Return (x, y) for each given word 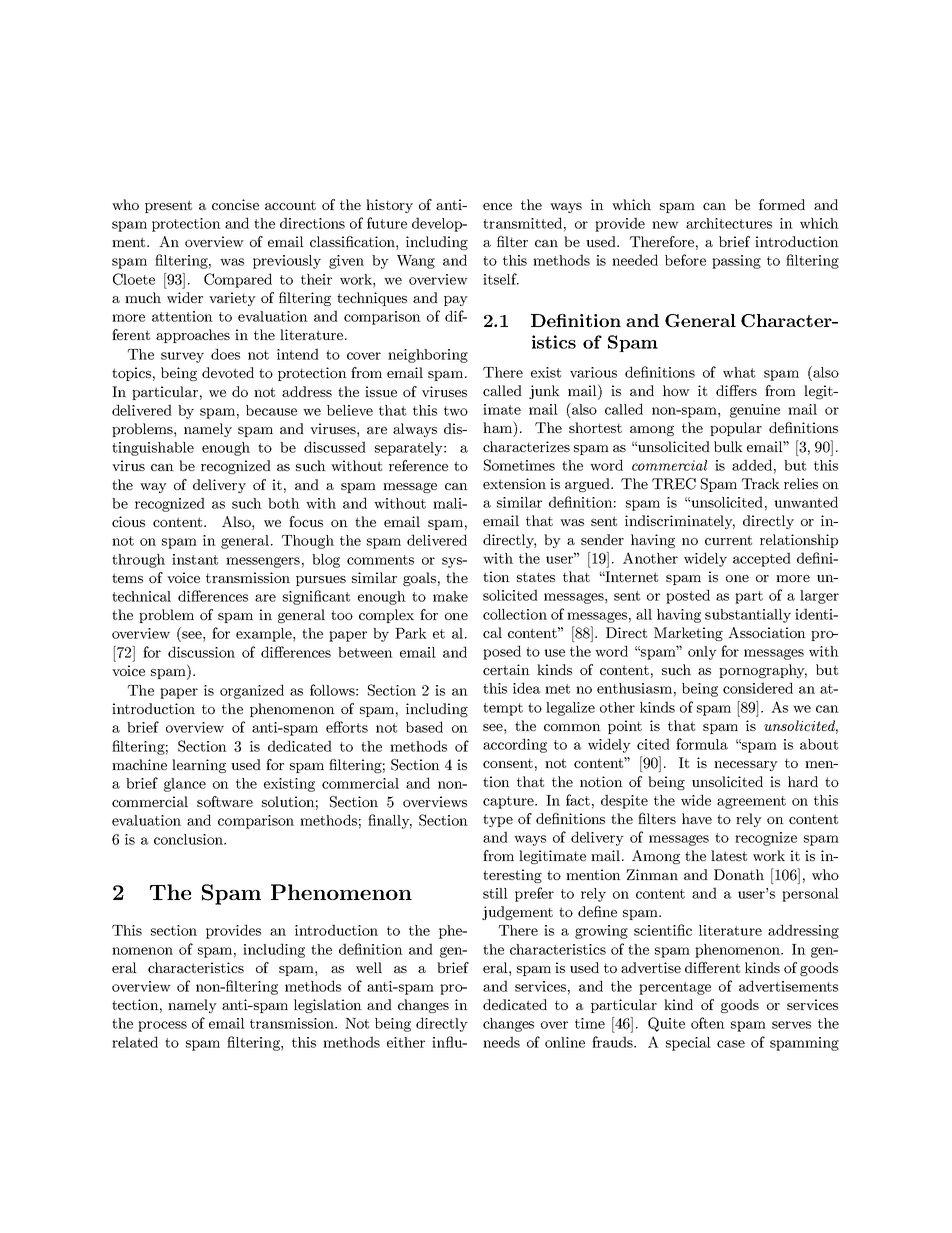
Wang (416, 262)
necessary (746, 766)
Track (761, 483)
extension (514, 483)
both (284, 503)
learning (199, 766)
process (162, 1026)
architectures (729, 223)
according (515, 745)
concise (235, 204)
